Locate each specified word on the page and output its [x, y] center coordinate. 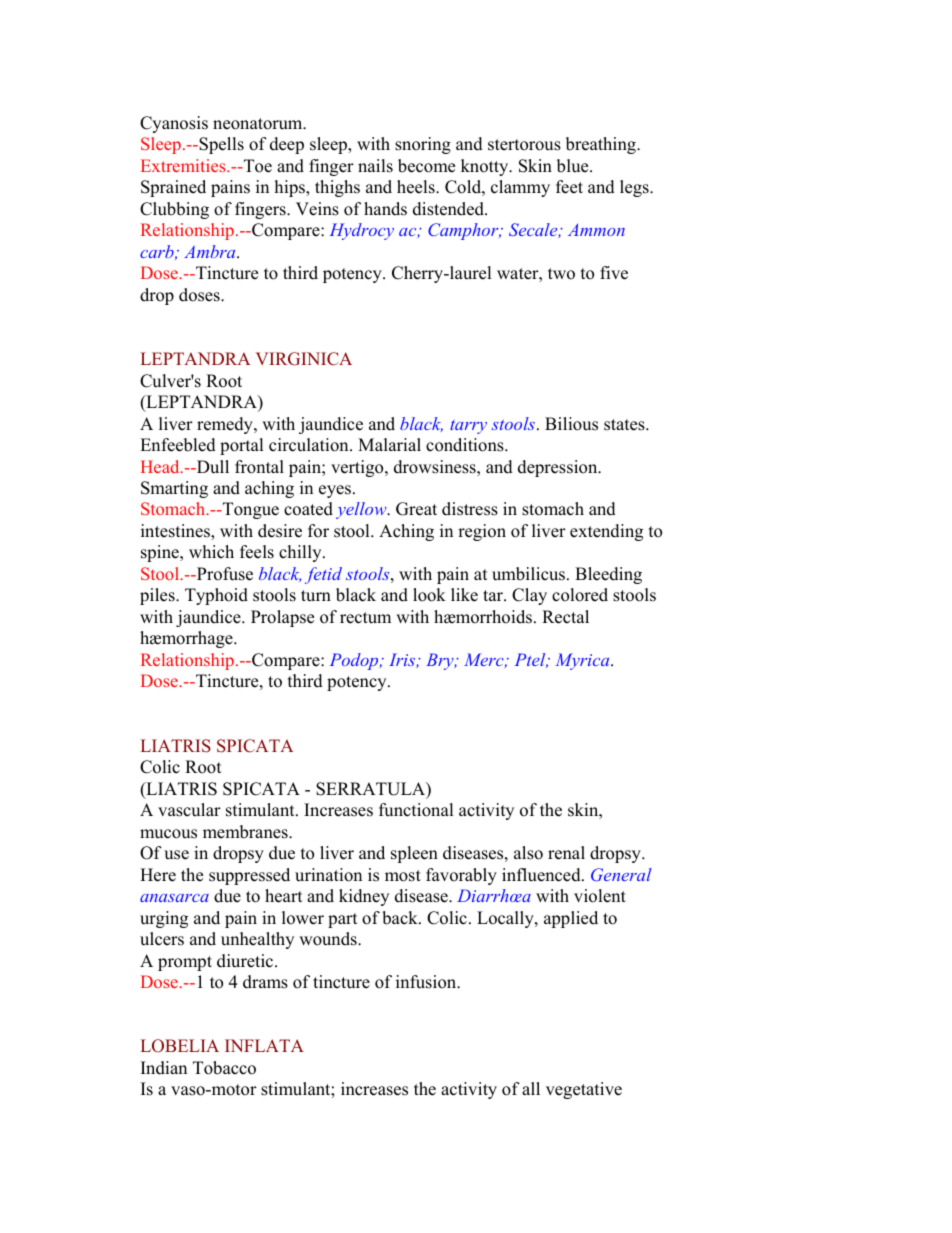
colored [580, 595]
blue [574, 166]
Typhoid [216, 596]
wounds [329, 939]
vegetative [584, 1090]
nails [375, 166]
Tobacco [224, 1068]
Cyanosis [174, 124]
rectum [365, 618]
